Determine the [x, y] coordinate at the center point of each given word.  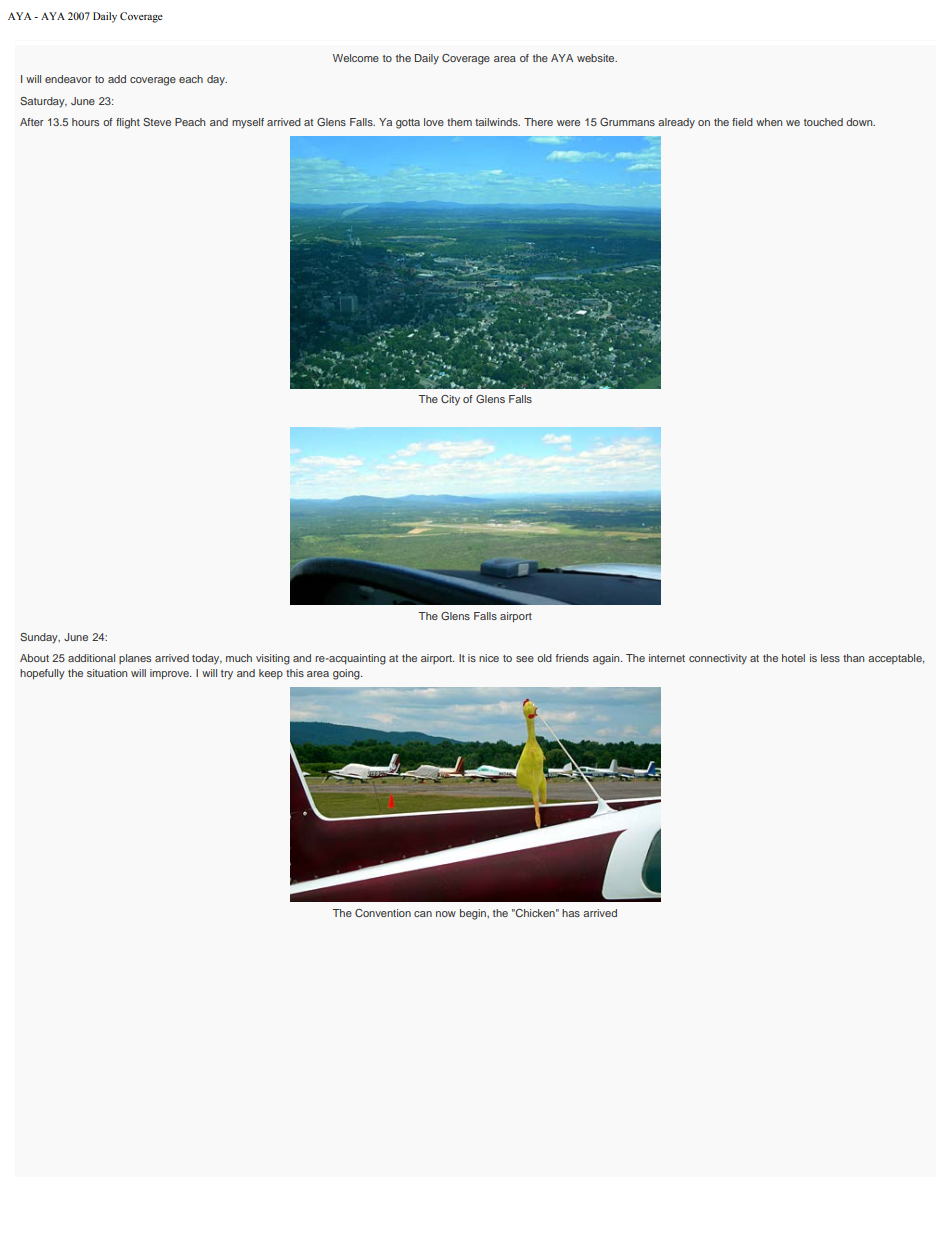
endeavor [68, 79]
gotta [408, 124]
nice [489, 658]
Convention [383, 913]
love [434, 122]
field [742, 122]
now [446, 914]
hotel [793, 658]
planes [135, 659]
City [450, 400]
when [769, 122]
